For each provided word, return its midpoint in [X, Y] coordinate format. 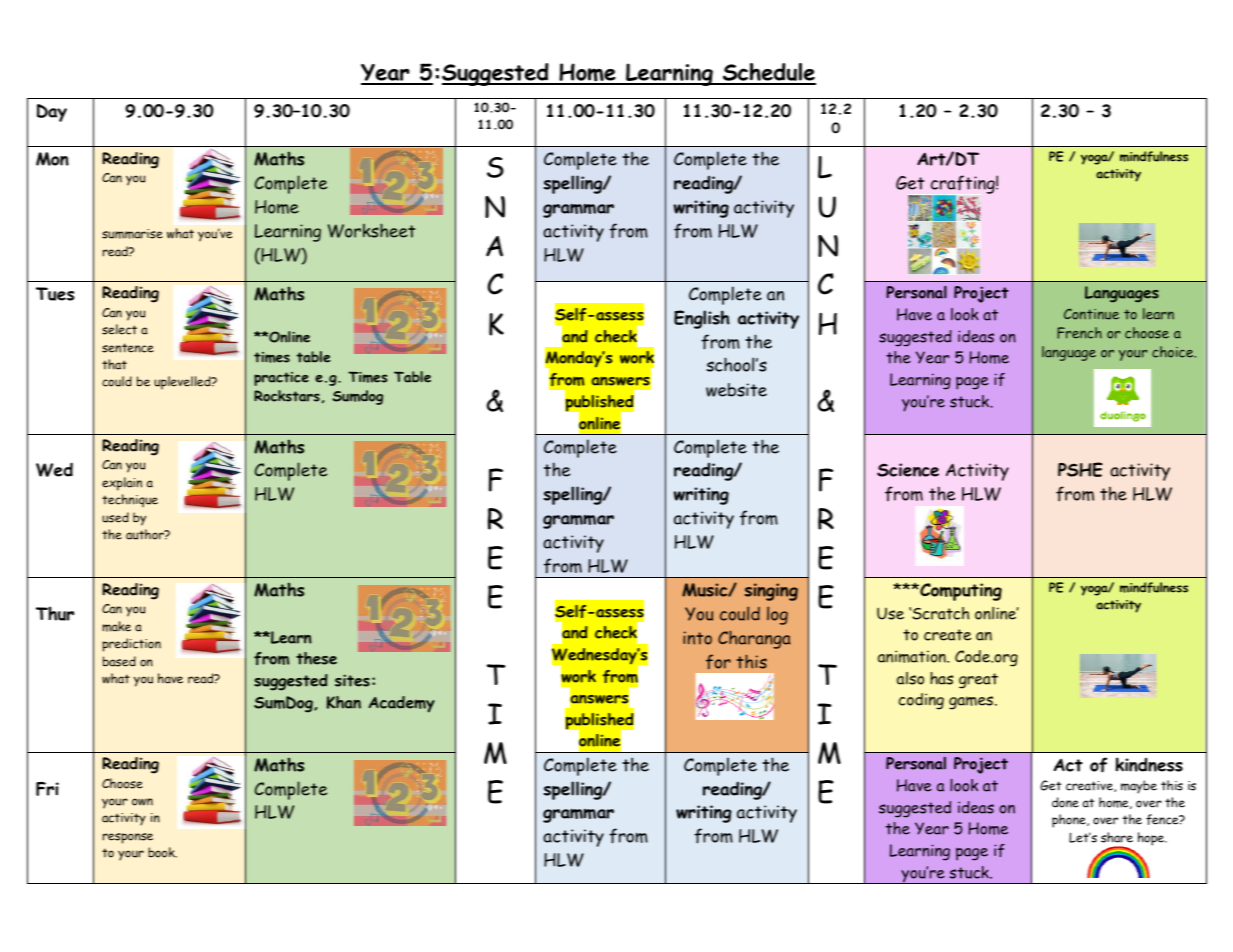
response [128, 838]
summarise [132, 234]
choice [1174, 352]
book [162, 852]
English [702, 319]
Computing [960, 592]
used [115, 517]
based [119, 661]
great [978, 681]
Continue [1091, 314]
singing [771, 592]
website [736, 390]
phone [1070, 821]
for [718, 661]
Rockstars [287, 396]
